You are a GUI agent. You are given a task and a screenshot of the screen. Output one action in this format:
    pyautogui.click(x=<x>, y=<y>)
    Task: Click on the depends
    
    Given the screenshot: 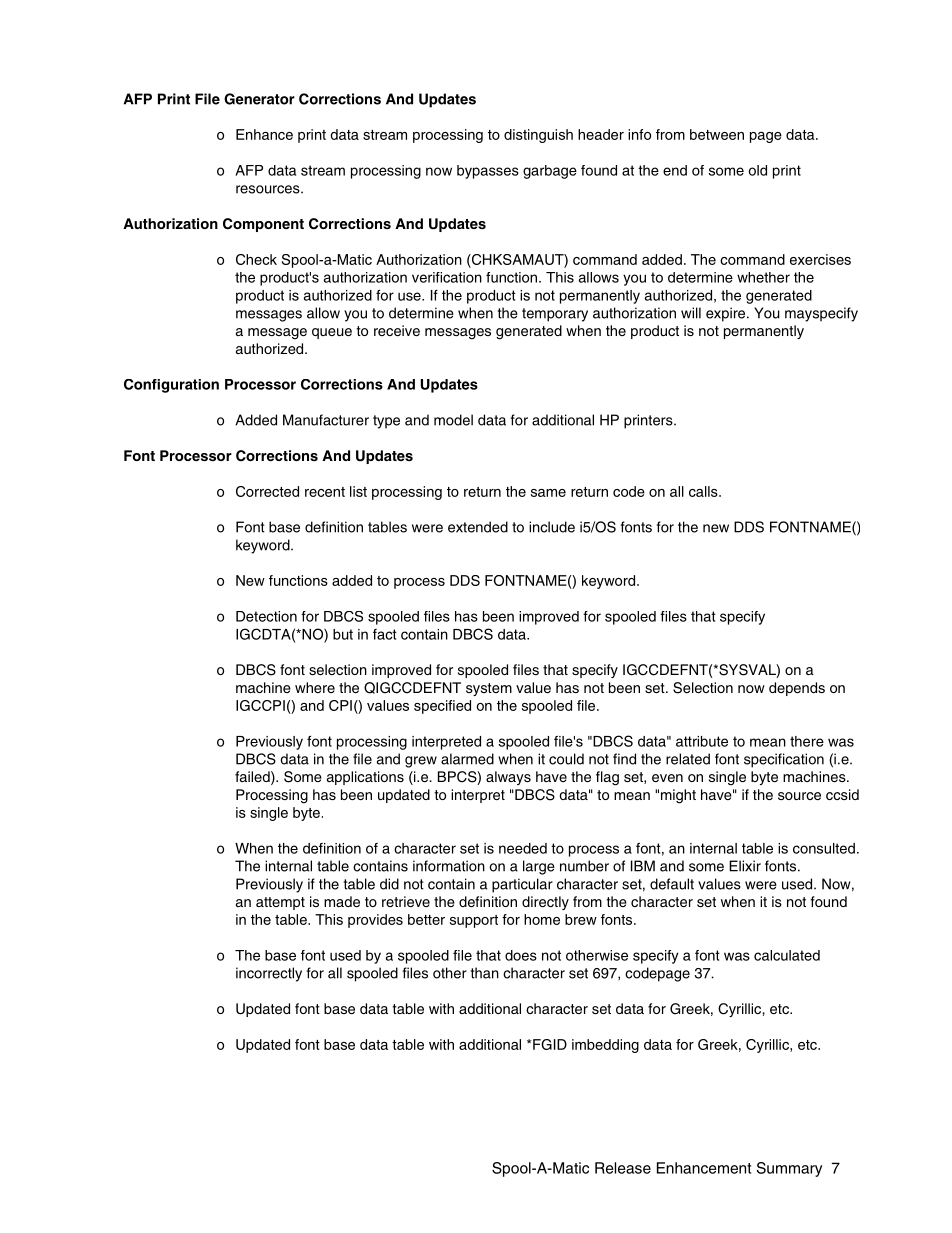 What is the action you would take?
    pyautogui.click(x=797, y=689)
